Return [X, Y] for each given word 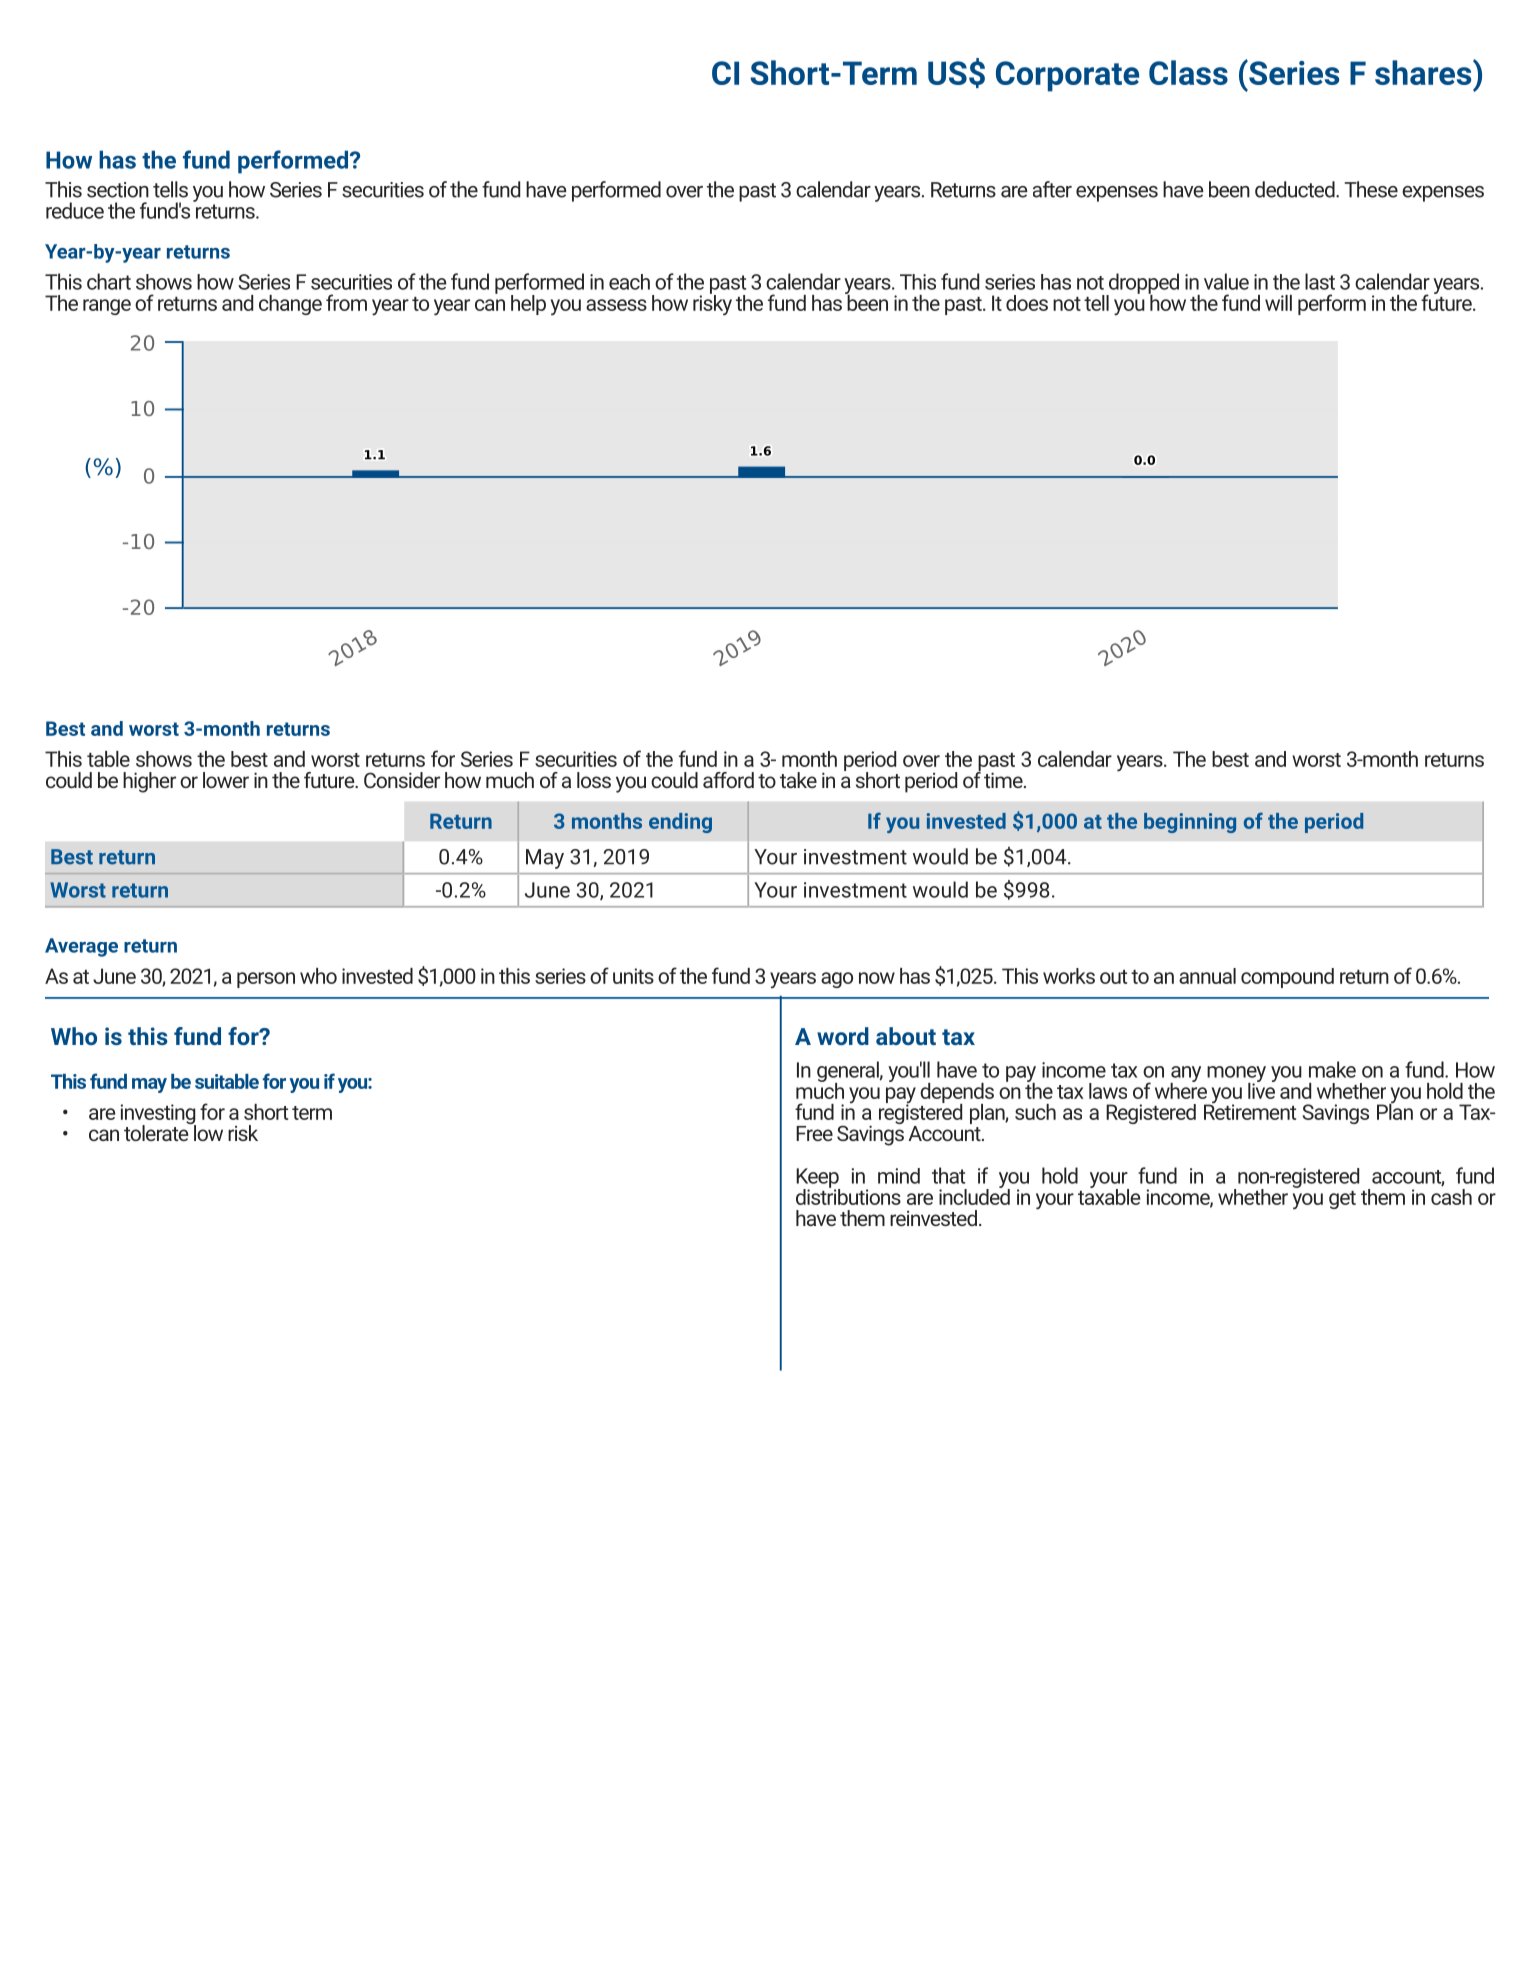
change [290, 305]
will [1278, 303]
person [266, 980]
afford [728, 780]
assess [616, 305]
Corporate [1067, 76]
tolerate [157, 1132]
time [1004, 780]
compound [1287, 978]
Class [1188, 72]
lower [226, 780]
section [118, 190]
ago [837, 980]
